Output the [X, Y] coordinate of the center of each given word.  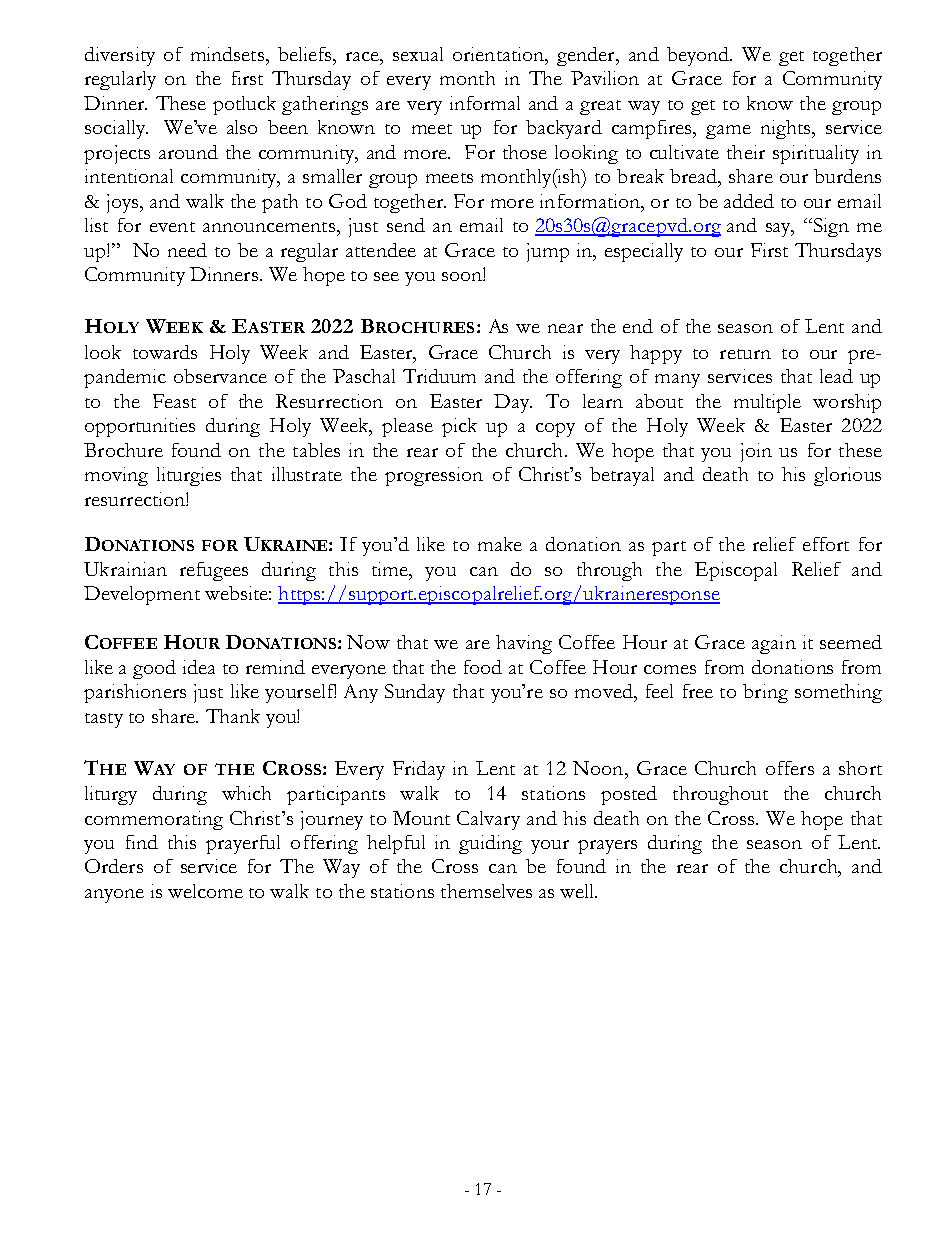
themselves [486, 891]
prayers [607, 847]
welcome [205, 891]
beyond [699, 56]
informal [485, 103]
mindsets [227, 54]
